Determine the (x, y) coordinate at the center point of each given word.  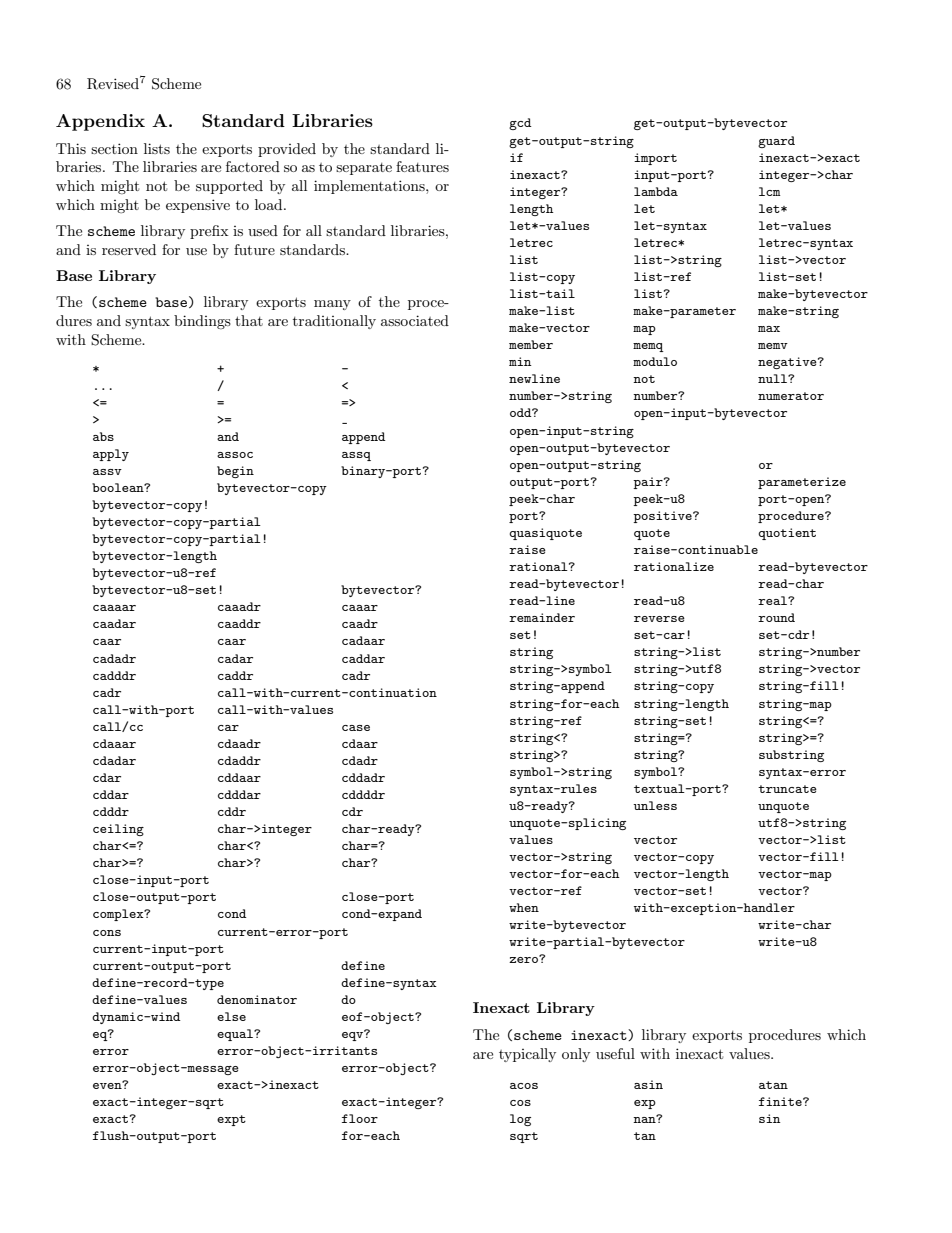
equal (236, 1035)
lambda (656, 191)
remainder (542, 617)
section (114, 148)
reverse (659, 619)
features (422, 166)
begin (235, 472)
